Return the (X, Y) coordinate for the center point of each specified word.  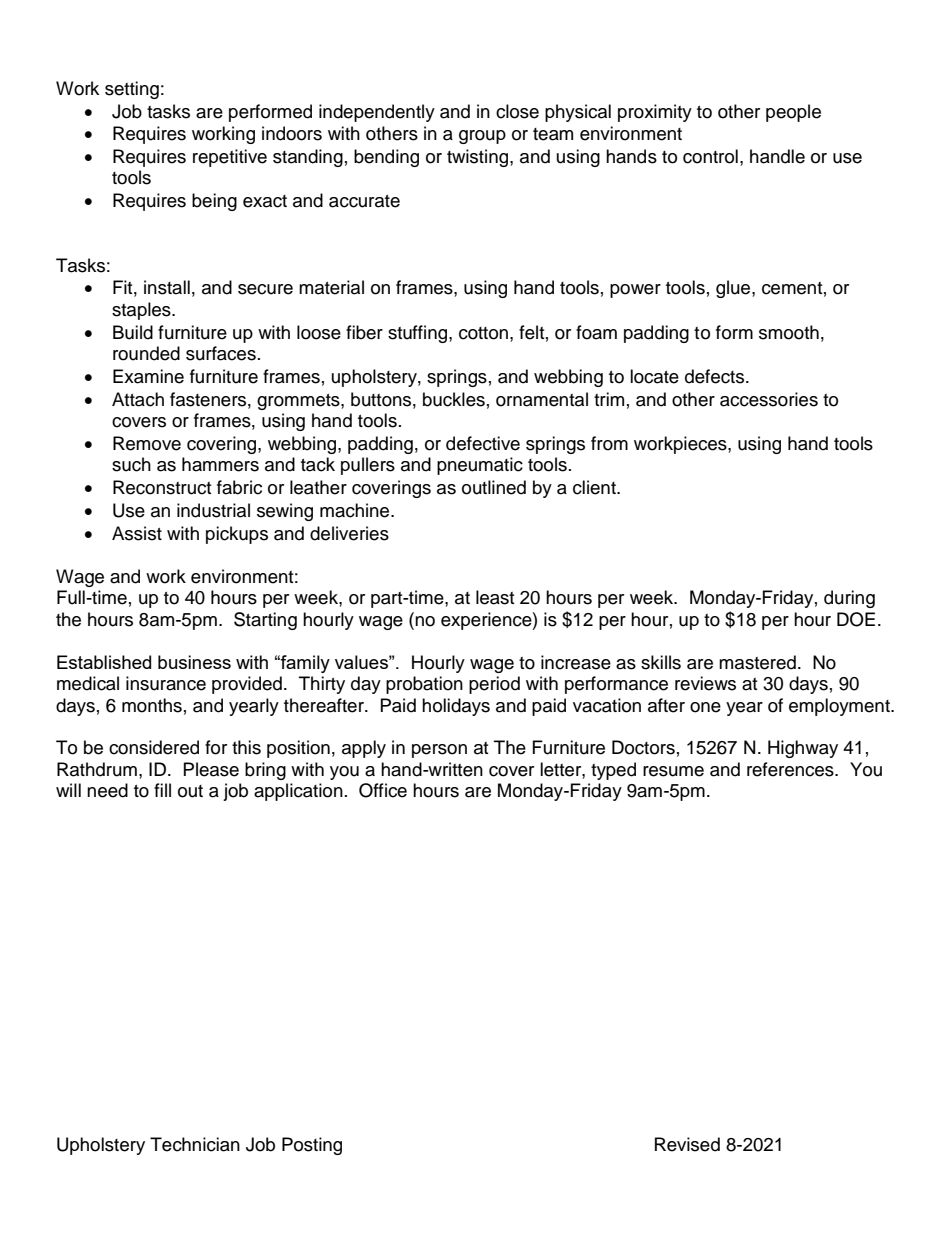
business (194, 662)
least (495, 597)
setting (132, 90)
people (793, 113)
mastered (757, 662)
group (482, 137)
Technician (195, 1144)
